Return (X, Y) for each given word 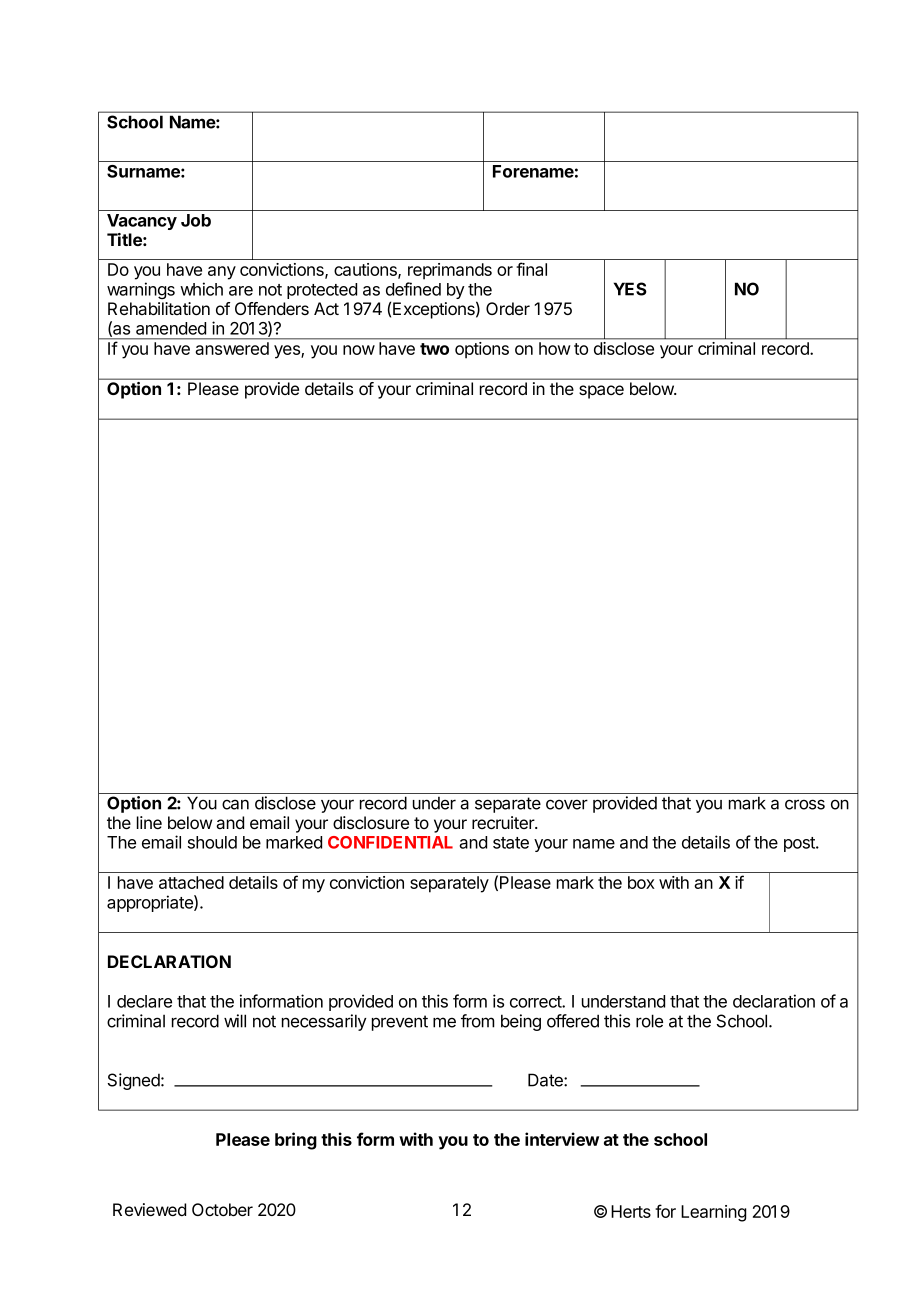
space (601, 392)
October (222, 1209)
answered (232, 348)
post (800, 844)
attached (191, 882)
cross (805, 804)
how (554, 348)
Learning (713, 1213)
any (222, 273)
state (511, 843)
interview (562, 1139)
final (531, 269)
